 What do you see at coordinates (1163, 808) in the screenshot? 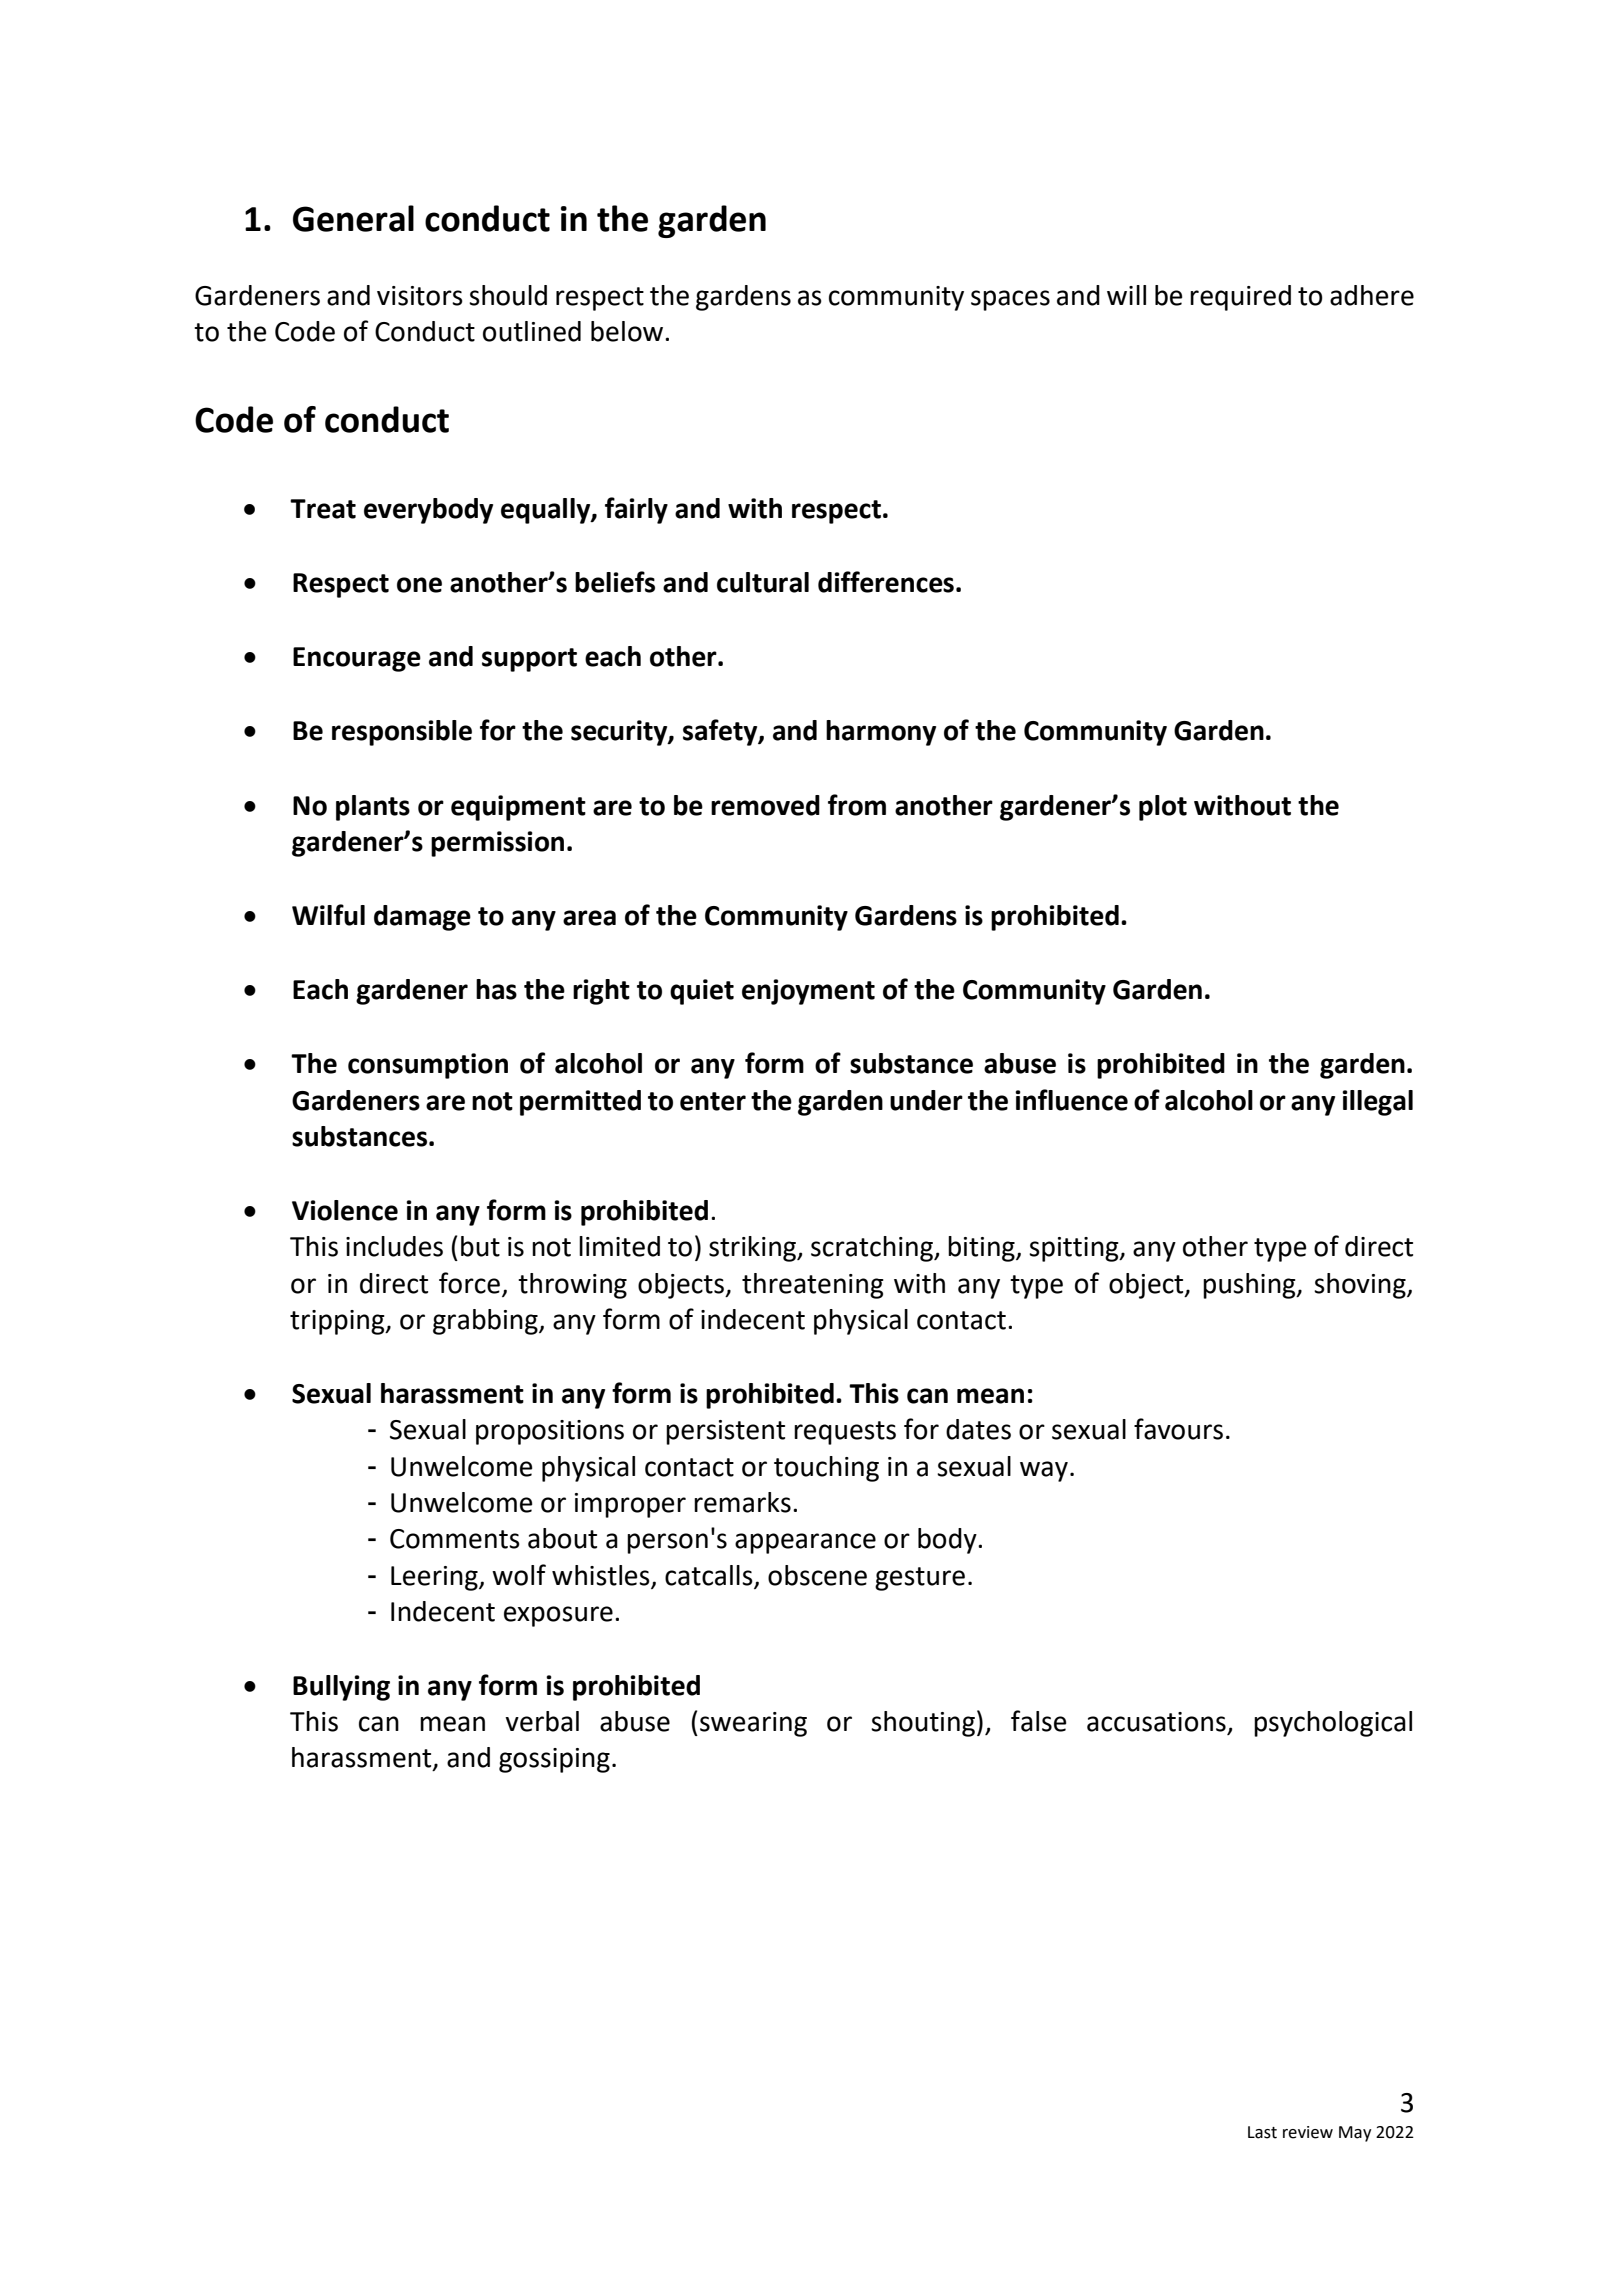
I see `plot` at bounding box center [1163, 808].
